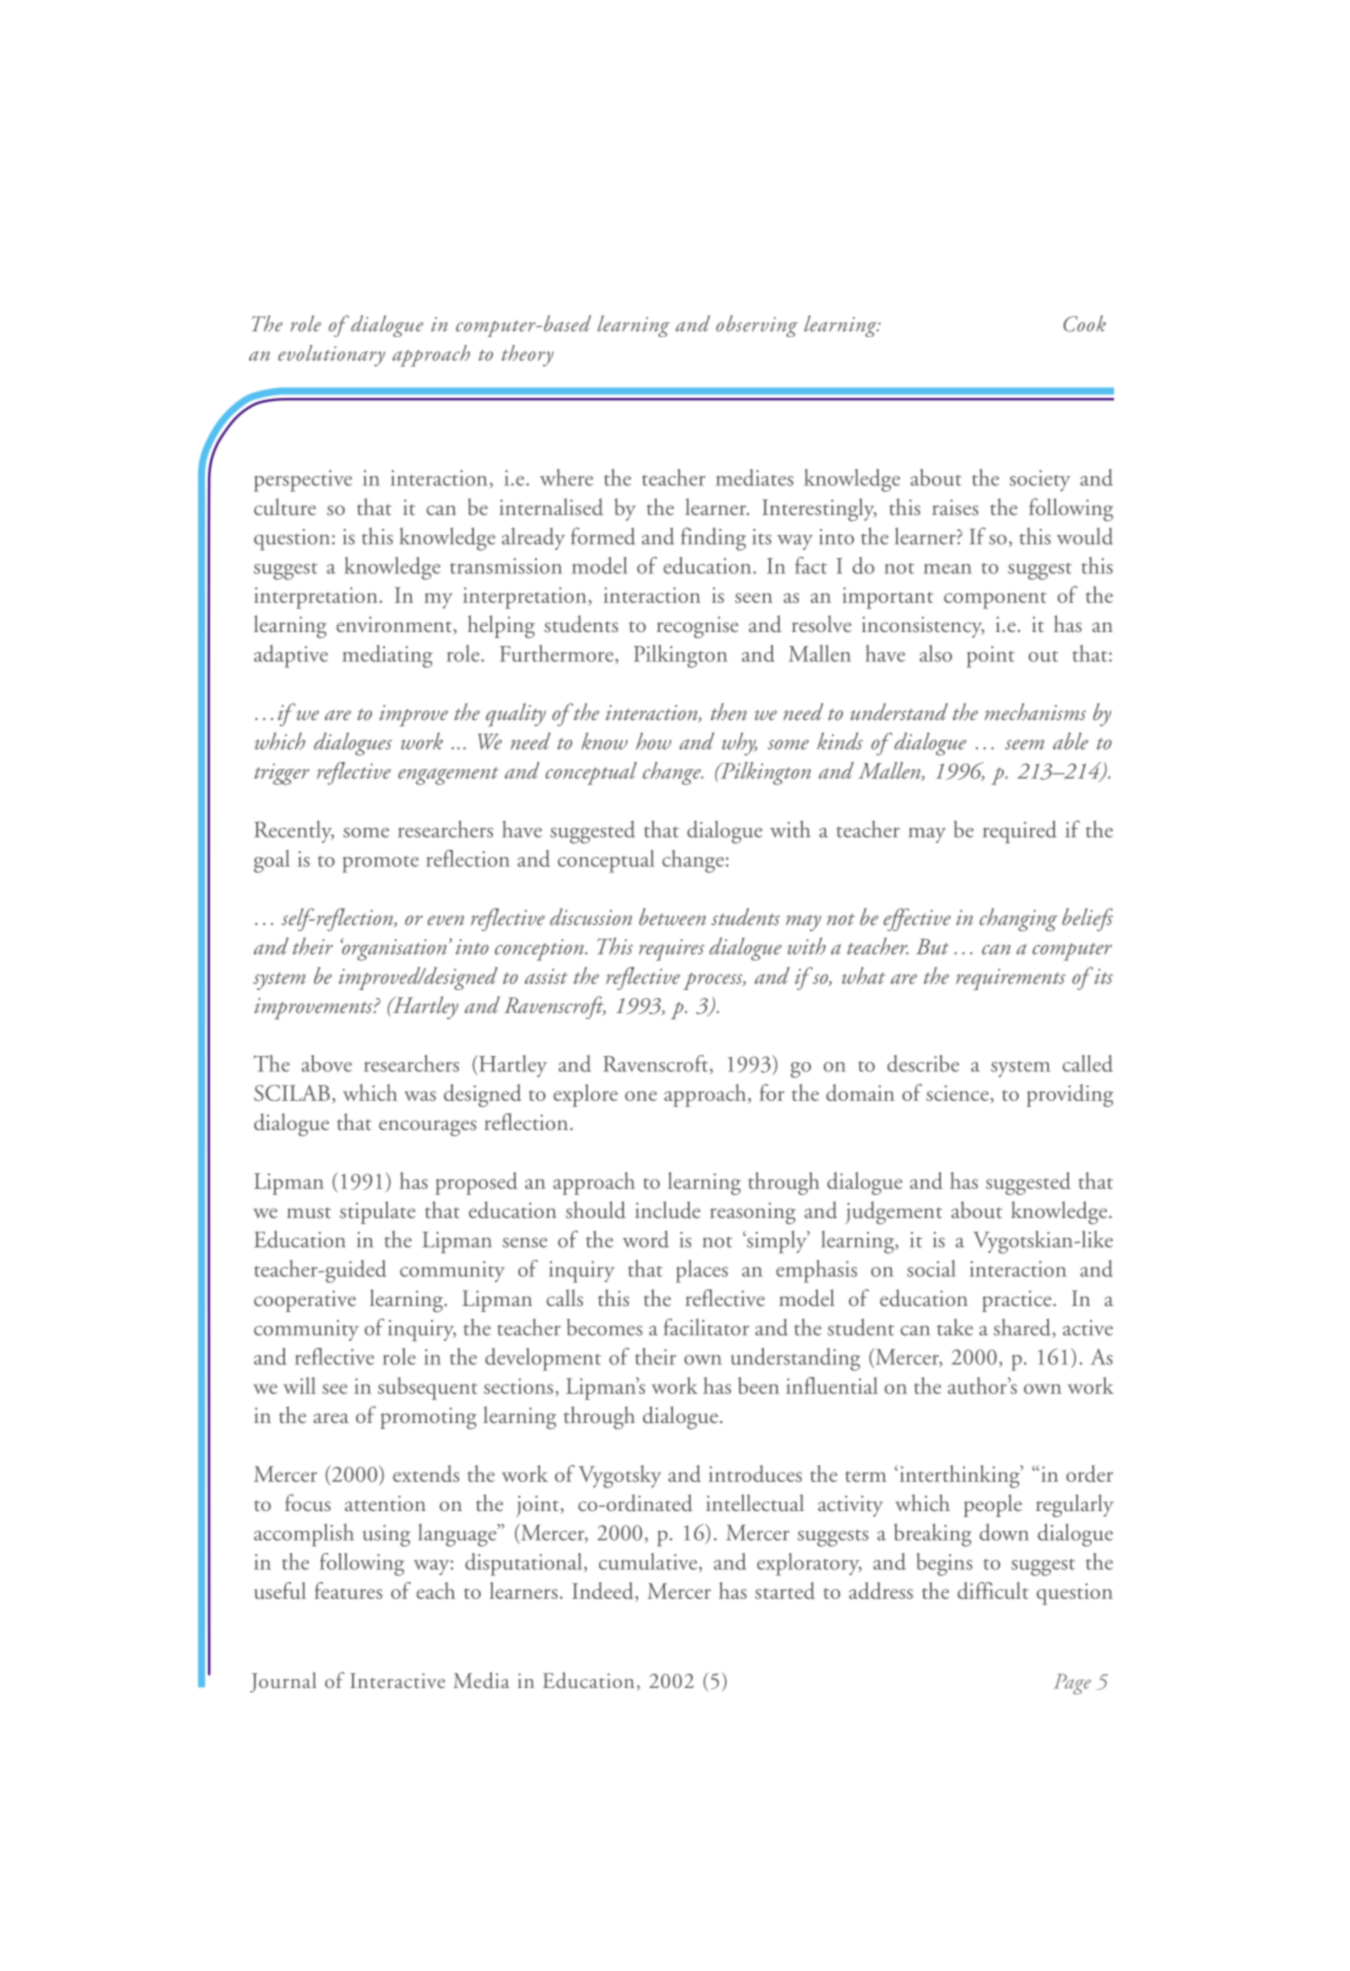 Image resolution: width=1350 pixels, height=1971 pixels. What do you see at coordinates (671, 950) in the image?
I see `requires` at bounding box center [671, 950].
